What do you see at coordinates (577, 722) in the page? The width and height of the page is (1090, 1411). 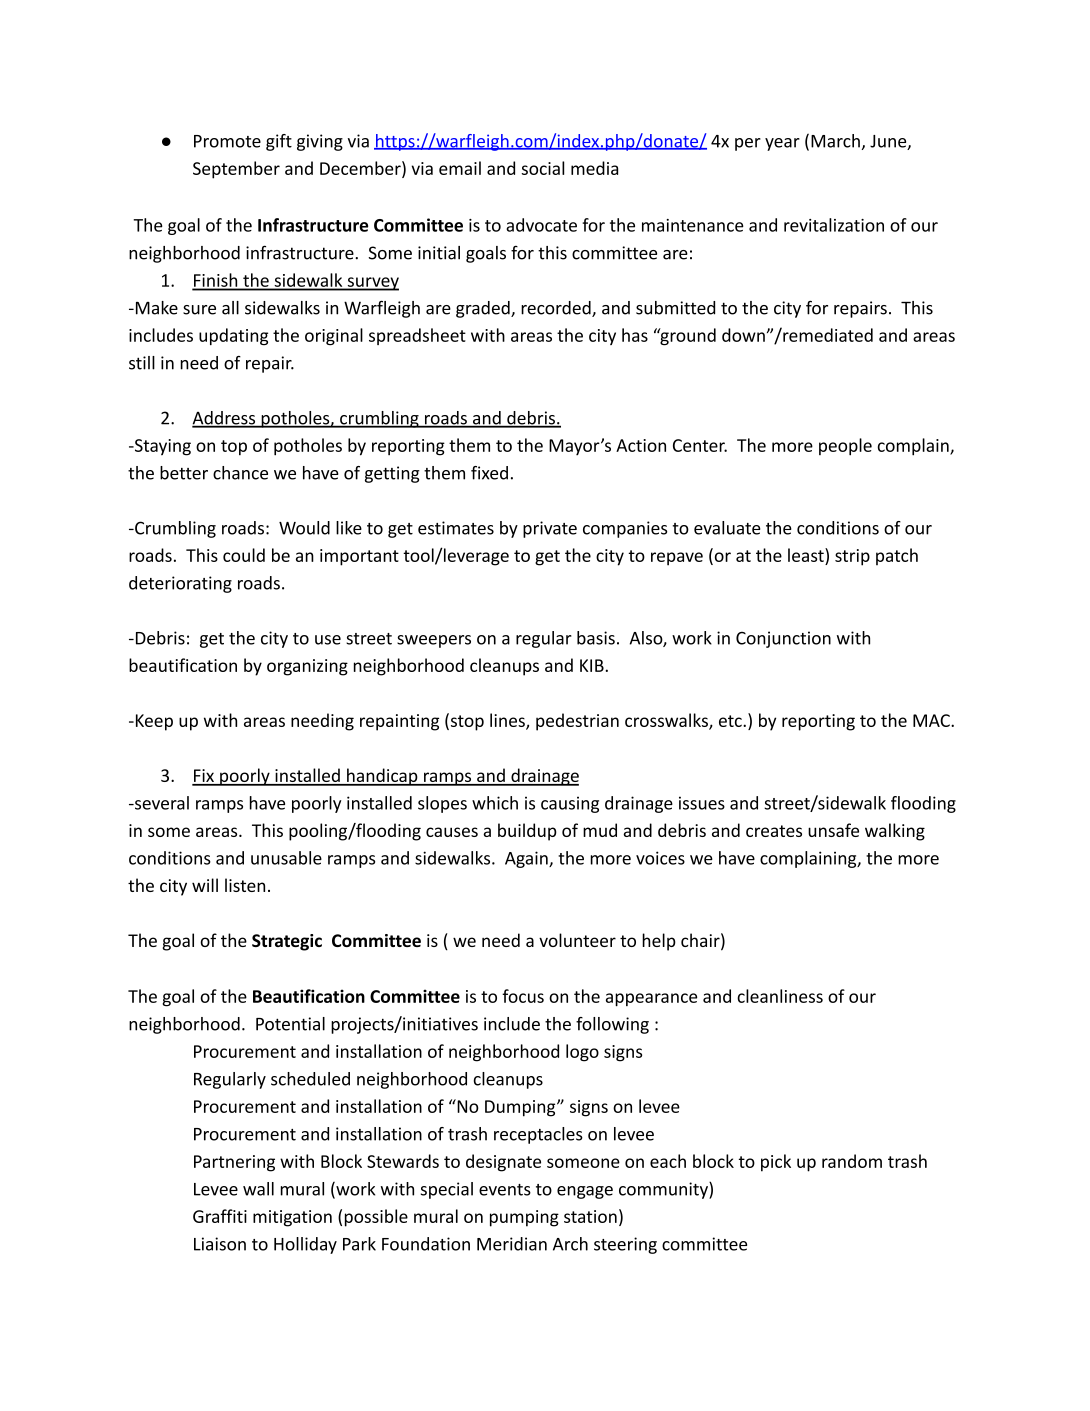 I see `pedestrian` at bounding box center [577, 722].
